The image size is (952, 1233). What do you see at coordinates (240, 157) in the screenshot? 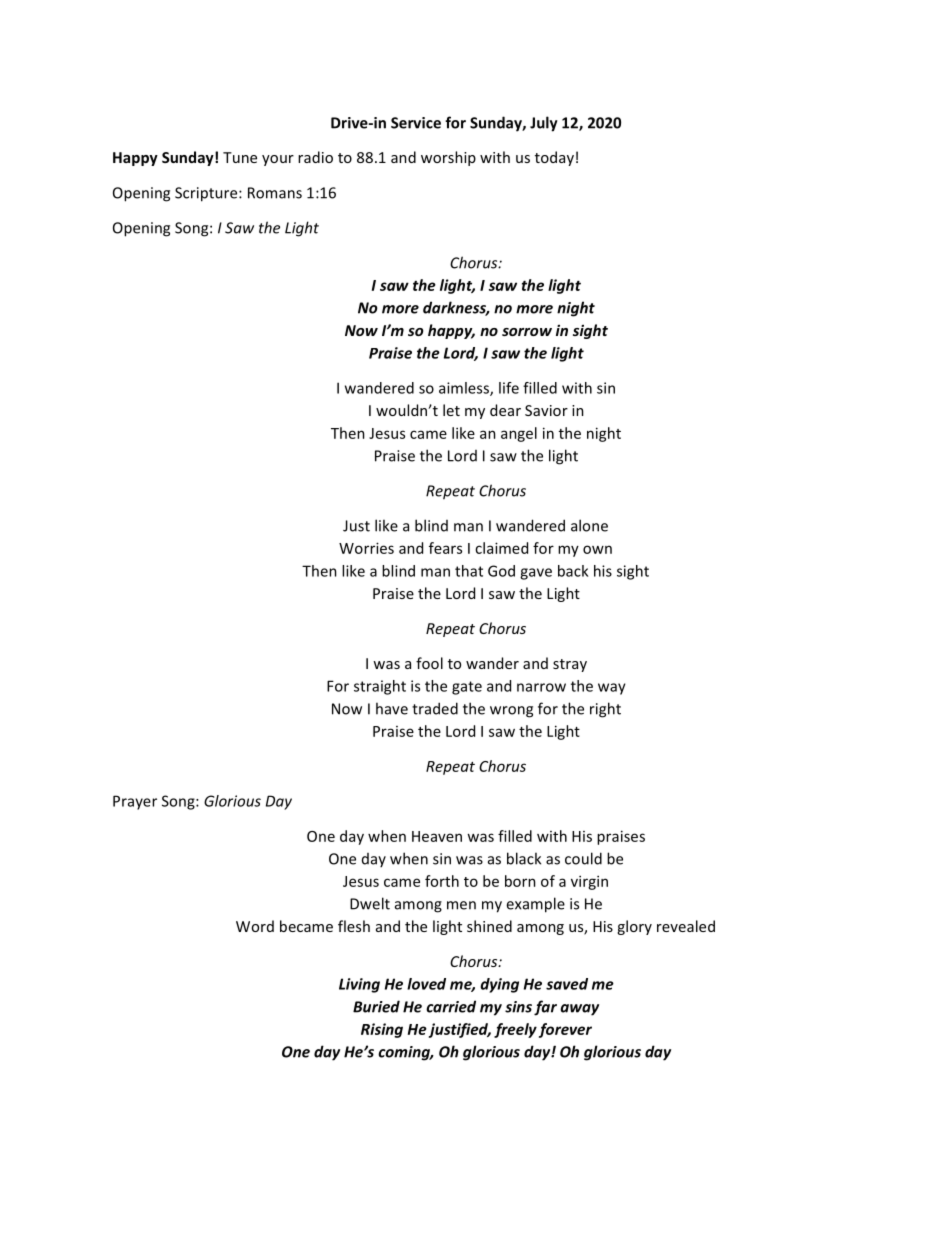
I see `Tune` at bounding box center [240, 157].
